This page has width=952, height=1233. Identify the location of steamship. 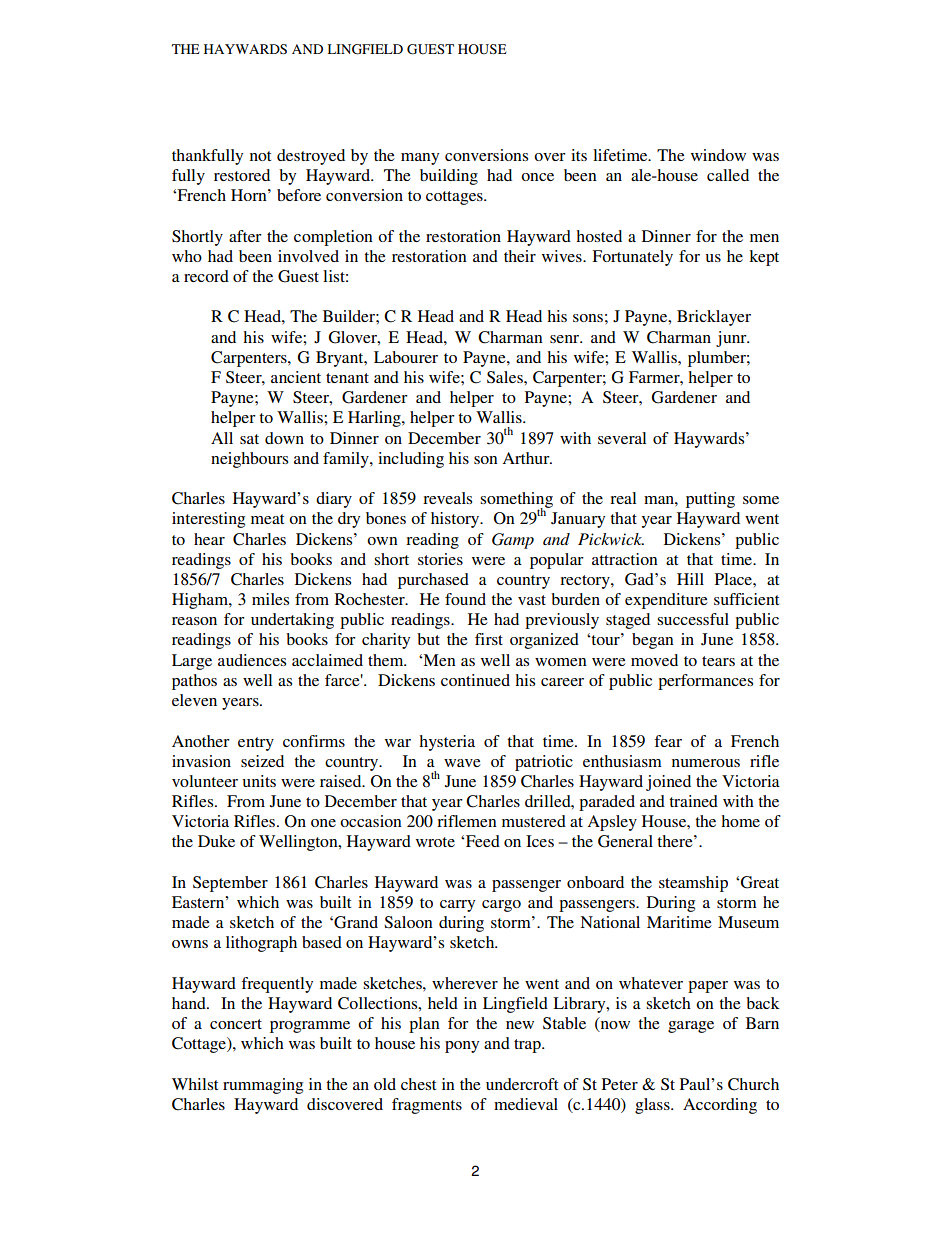
(693, 884).
